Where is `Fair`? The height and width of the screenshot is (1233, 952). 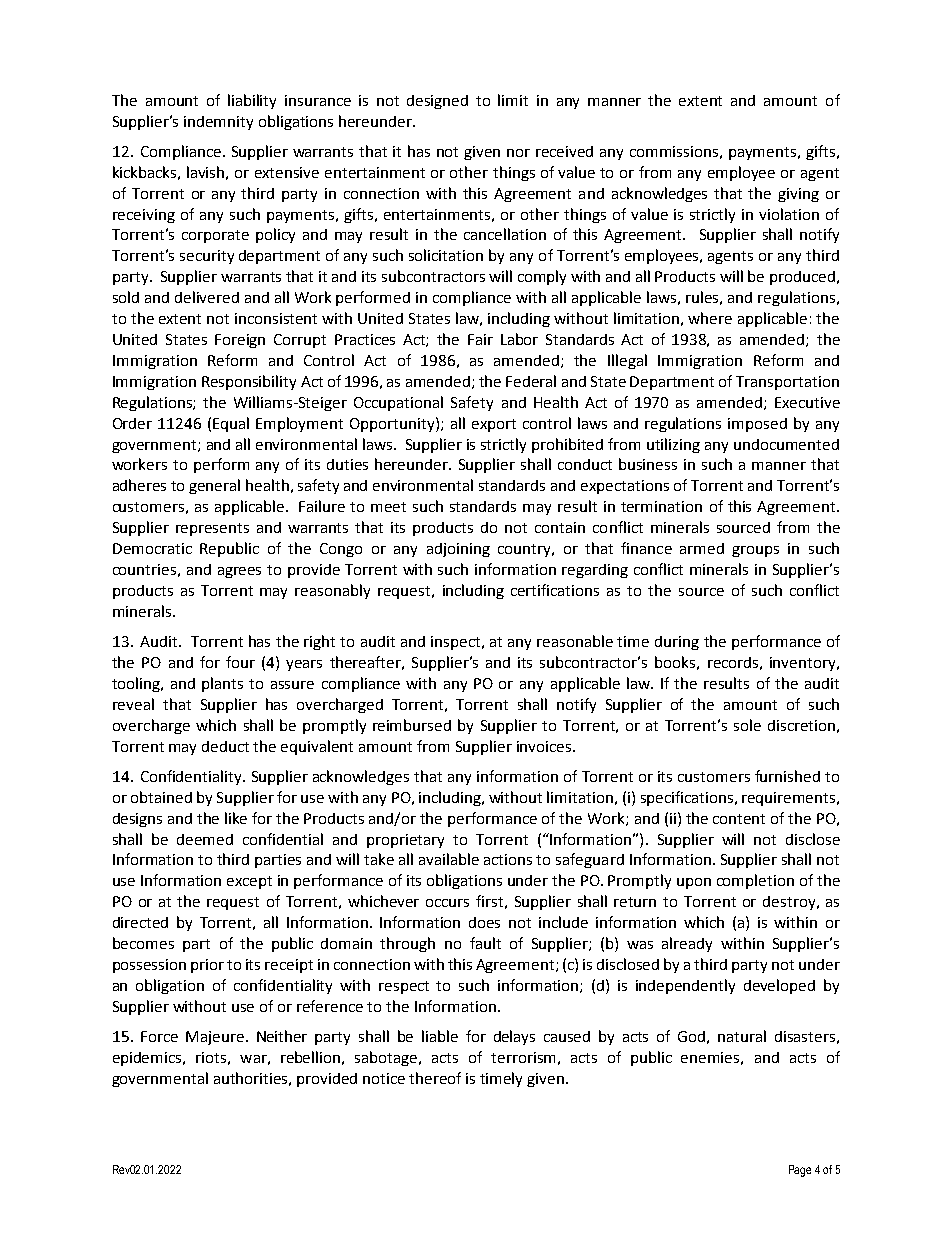 Fair is located at coordinates (480, 339).
